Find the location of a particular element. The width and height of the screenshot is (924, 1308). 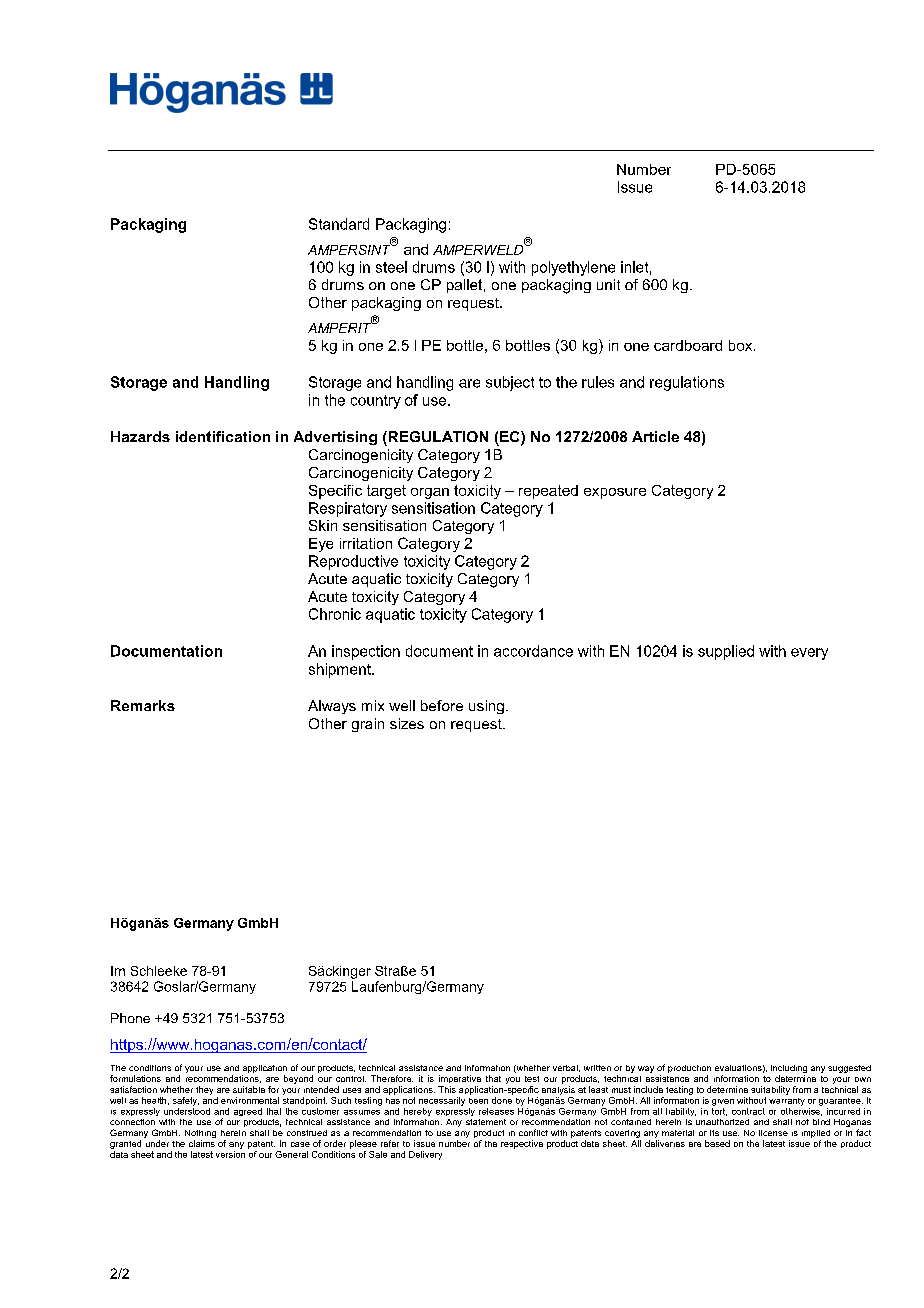

sizes is located at coordinates (407, 723).
